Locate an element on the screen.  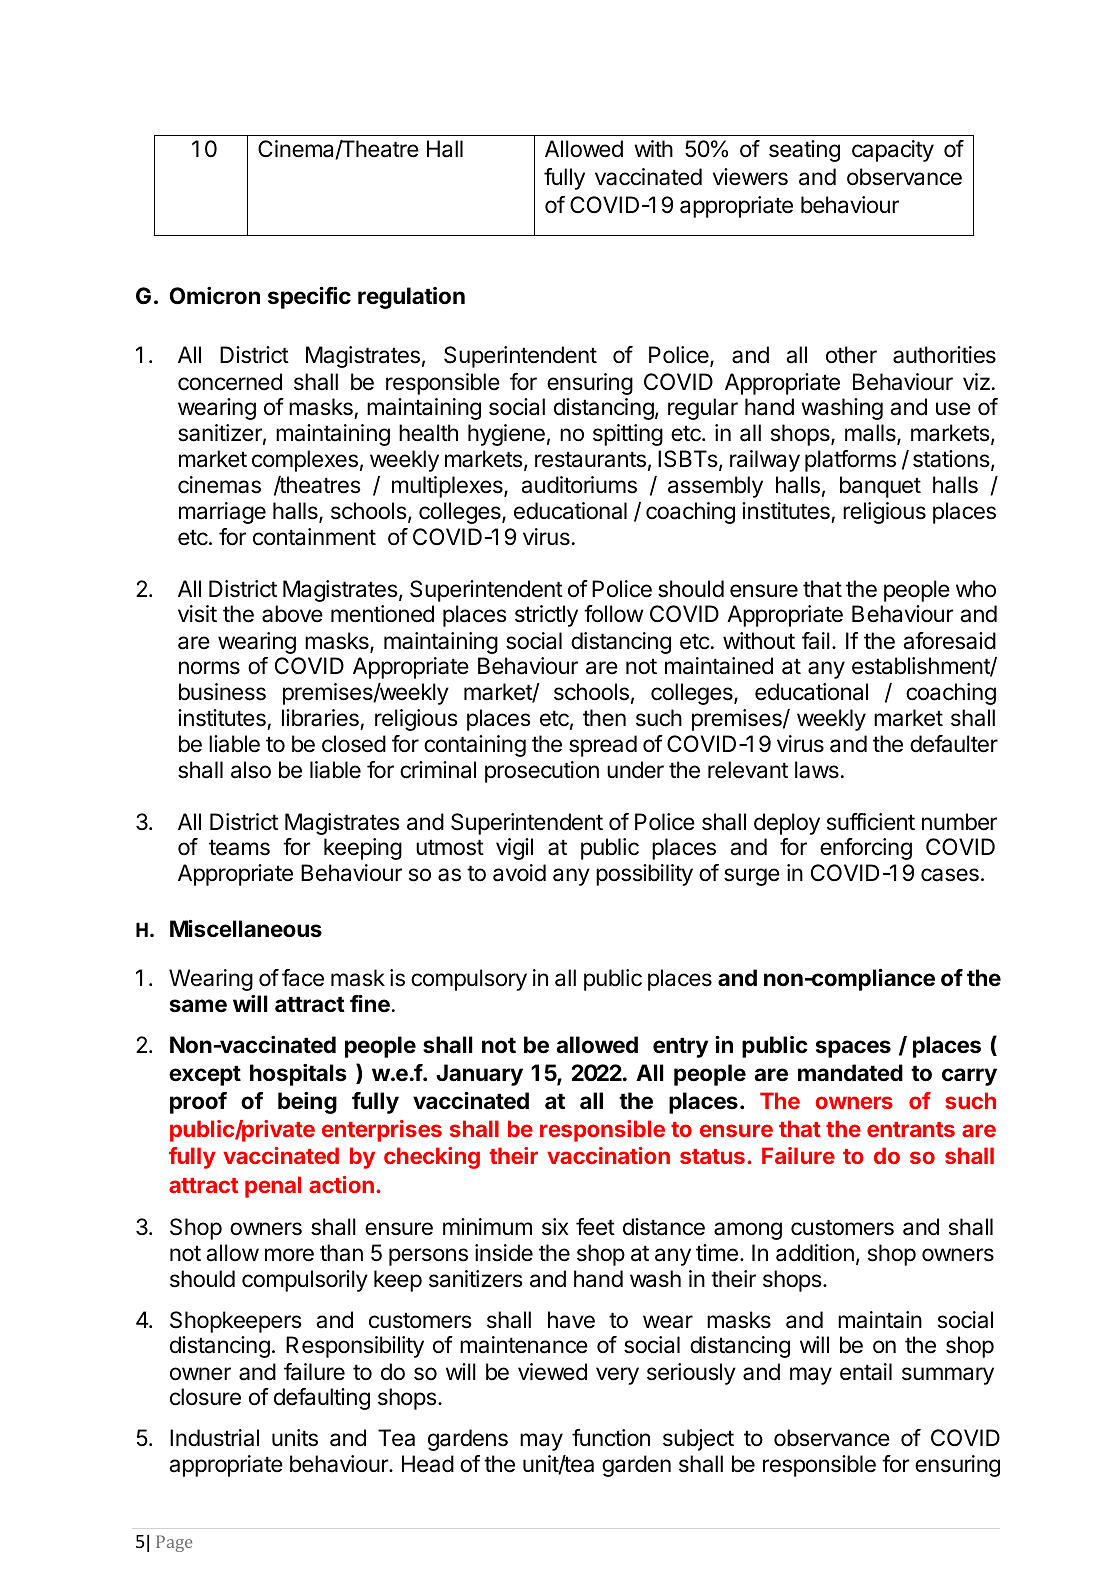
then is located at coordinates (604, 718).
